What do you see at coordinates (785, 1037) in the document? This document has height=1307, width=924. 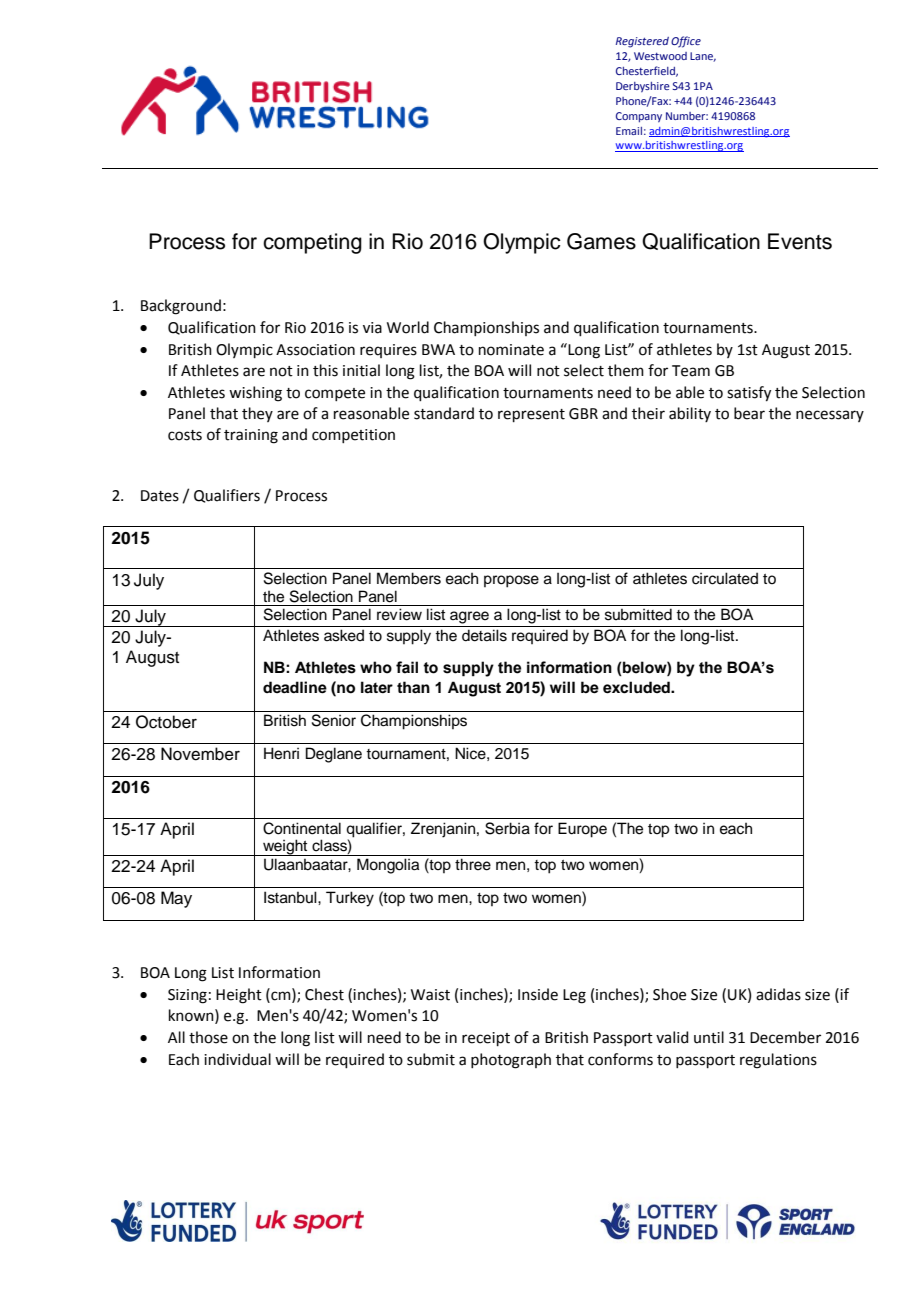 I see `December` at bounding box center [785, 1037].
